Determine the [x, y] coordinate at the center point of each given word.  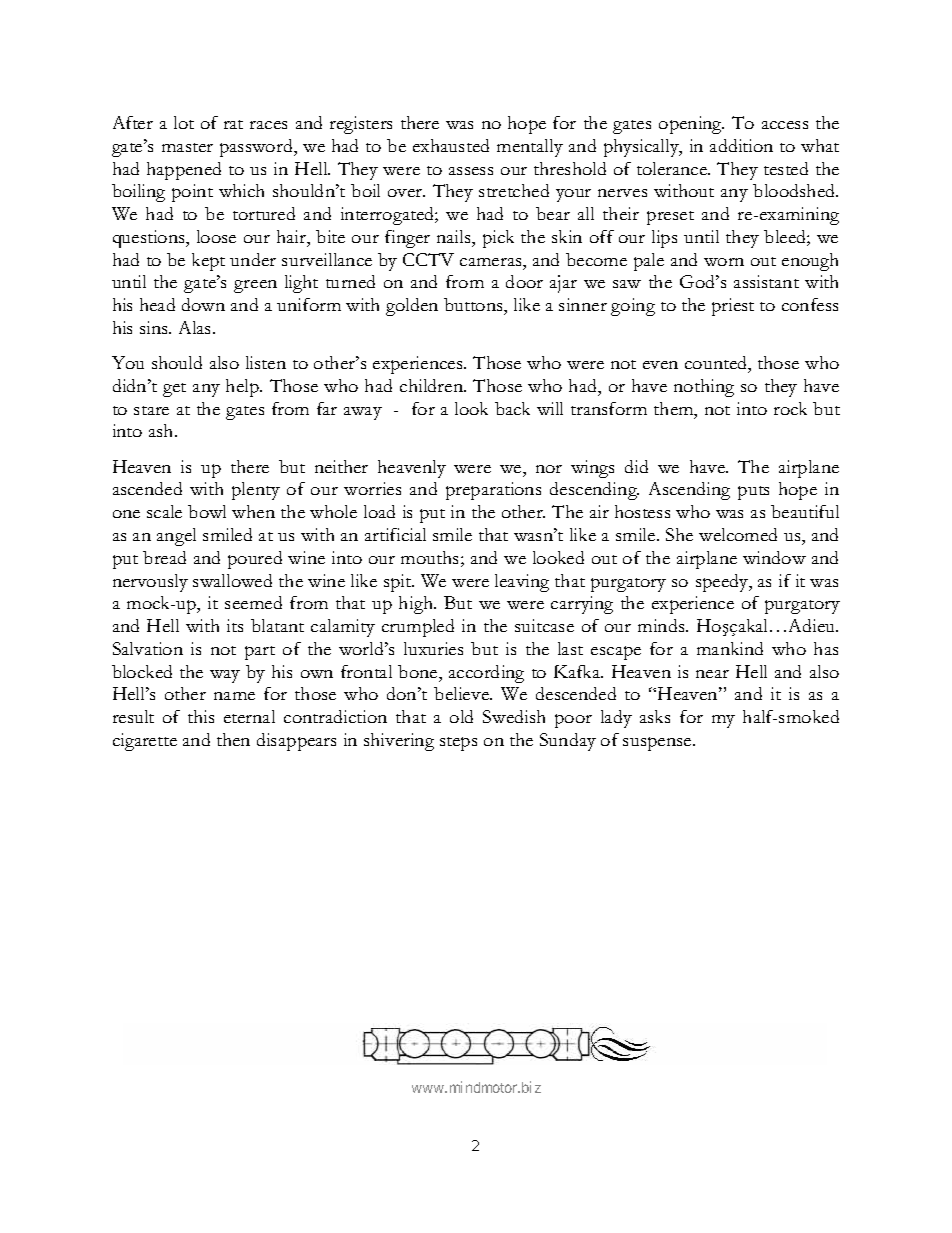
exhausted [451, 145]
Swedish [514, 716]
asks [655, 716]
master [187, 147]
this [201, 716]
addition [741, 145]
